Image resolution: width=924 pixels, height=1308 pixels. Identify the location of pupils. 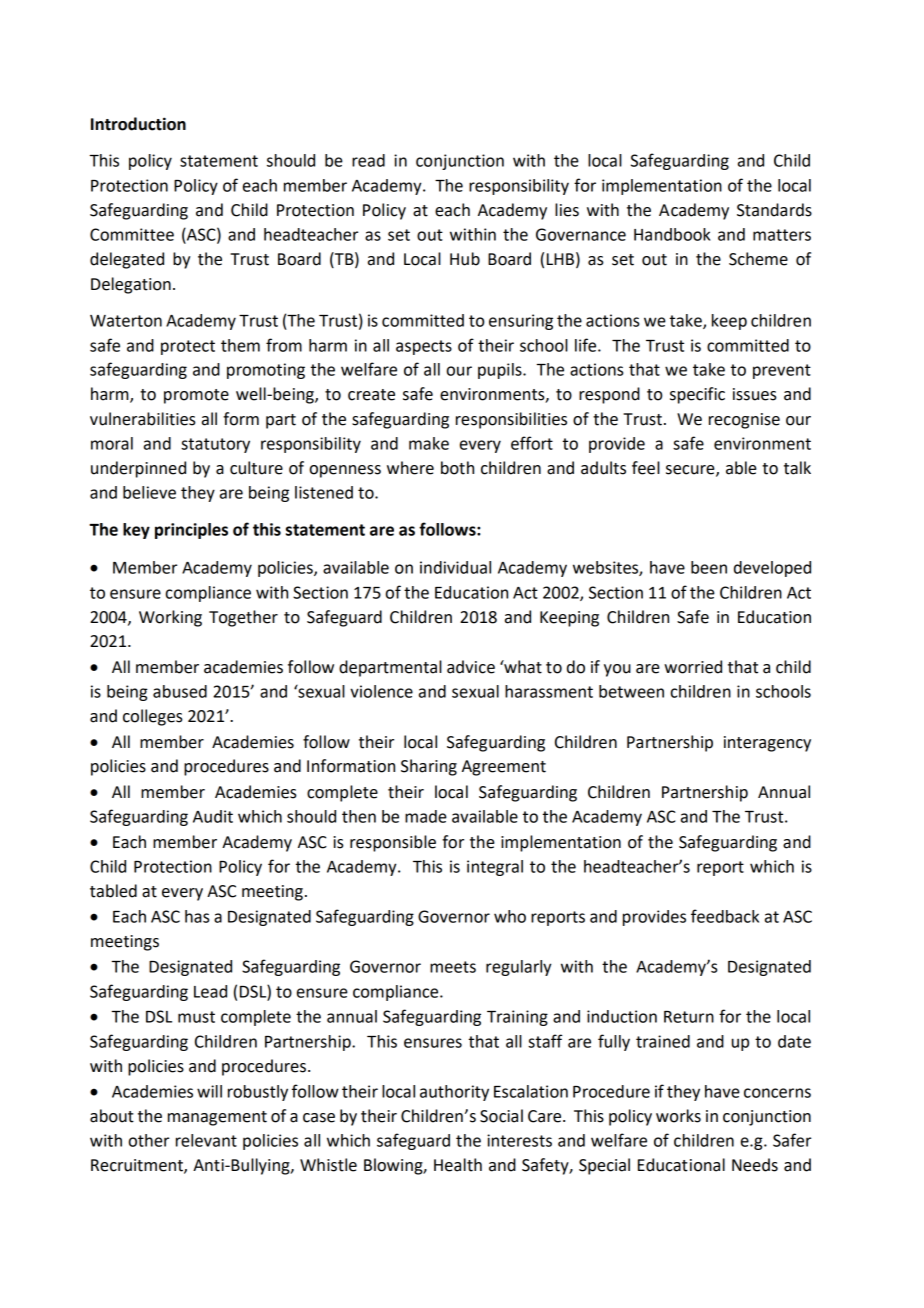
(501, 371).
